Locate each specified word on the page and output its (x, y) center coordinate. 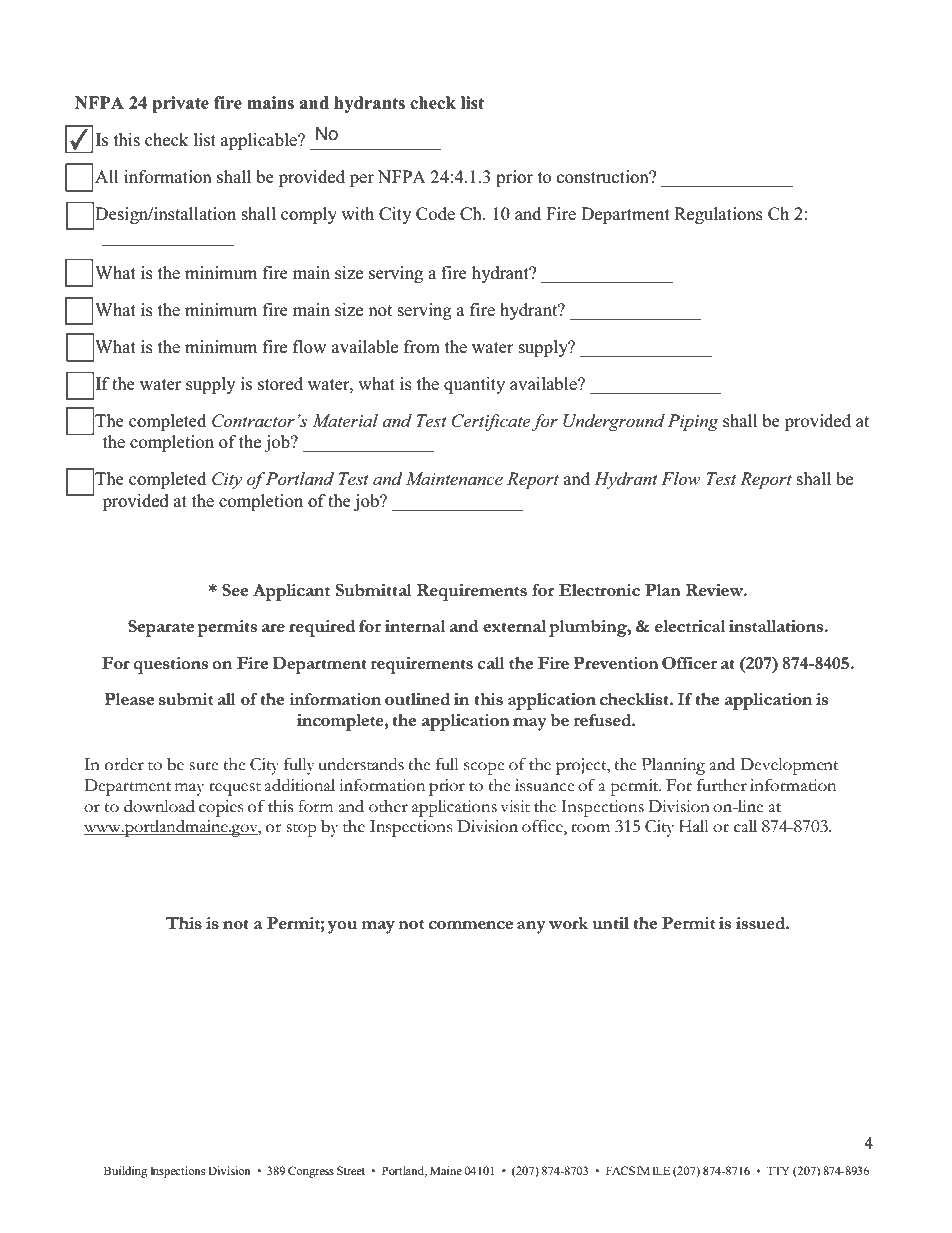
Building (125, 1172)
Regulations (718, 215)
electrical (690, 626)
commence (471, 925)
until (611, 923)
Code (435, 214)
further (722, 785)
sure (204, 766)
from (422, 347)
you (342, 927)
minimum (221, 346)
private (180, 104)
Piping (693, 422)
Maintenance (454, 478)
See (235, 590)
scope (484, 768)
